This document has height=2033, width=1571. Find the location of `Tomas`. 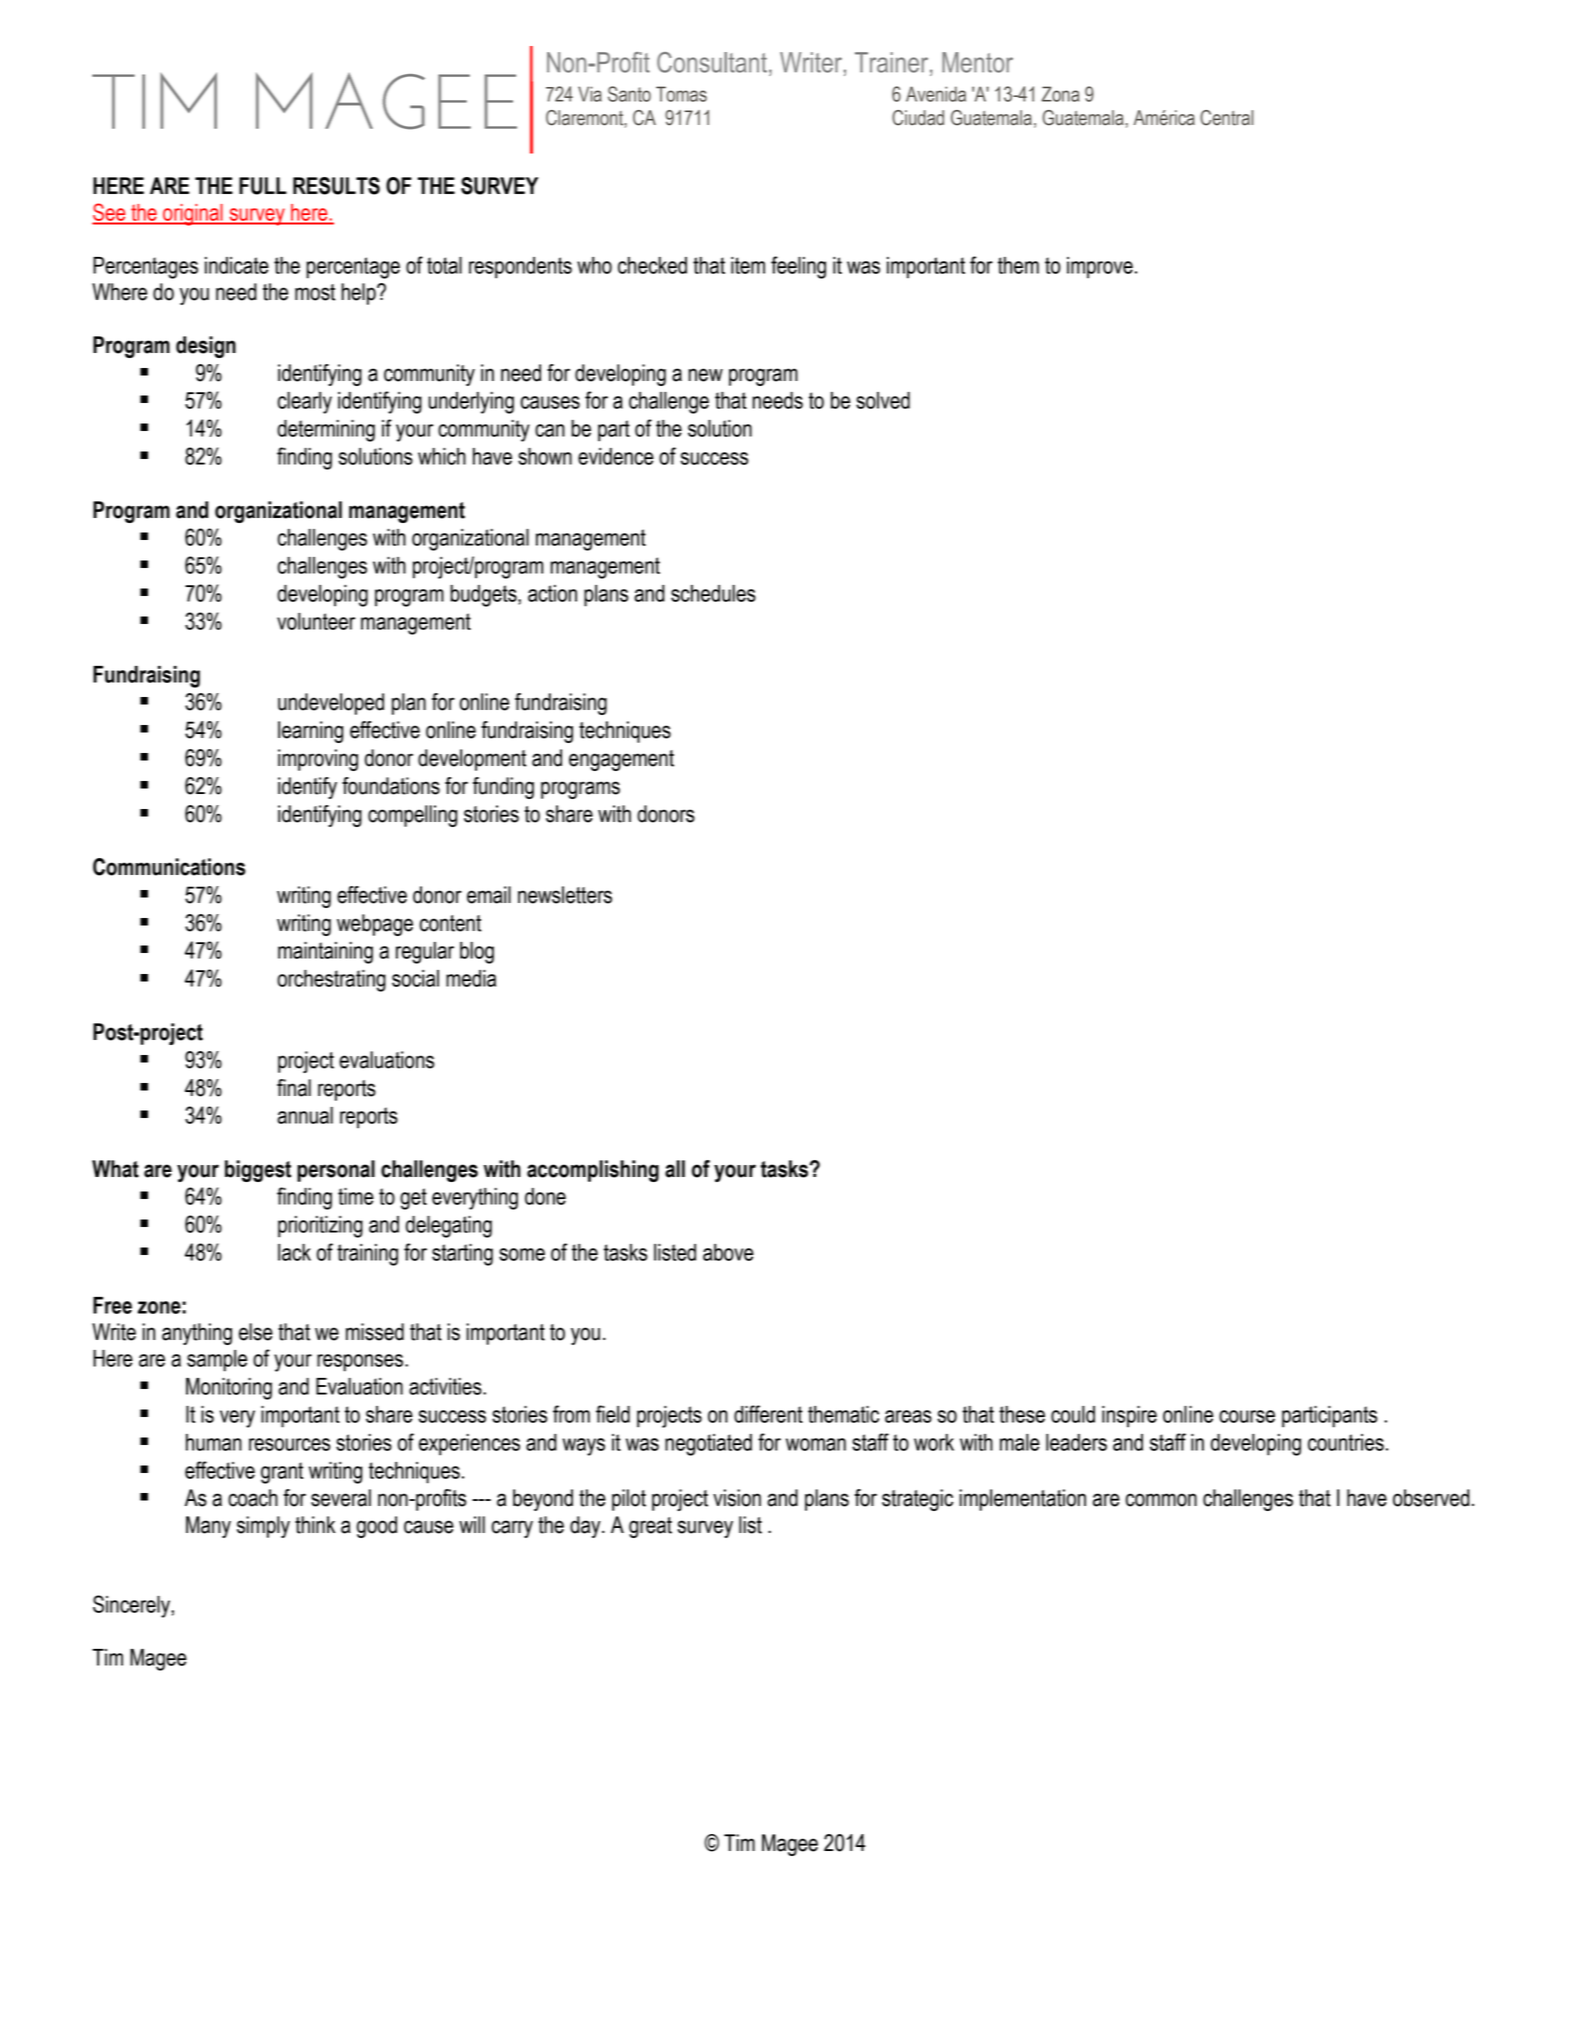

Tomas is located at coordinates (681, 94).
